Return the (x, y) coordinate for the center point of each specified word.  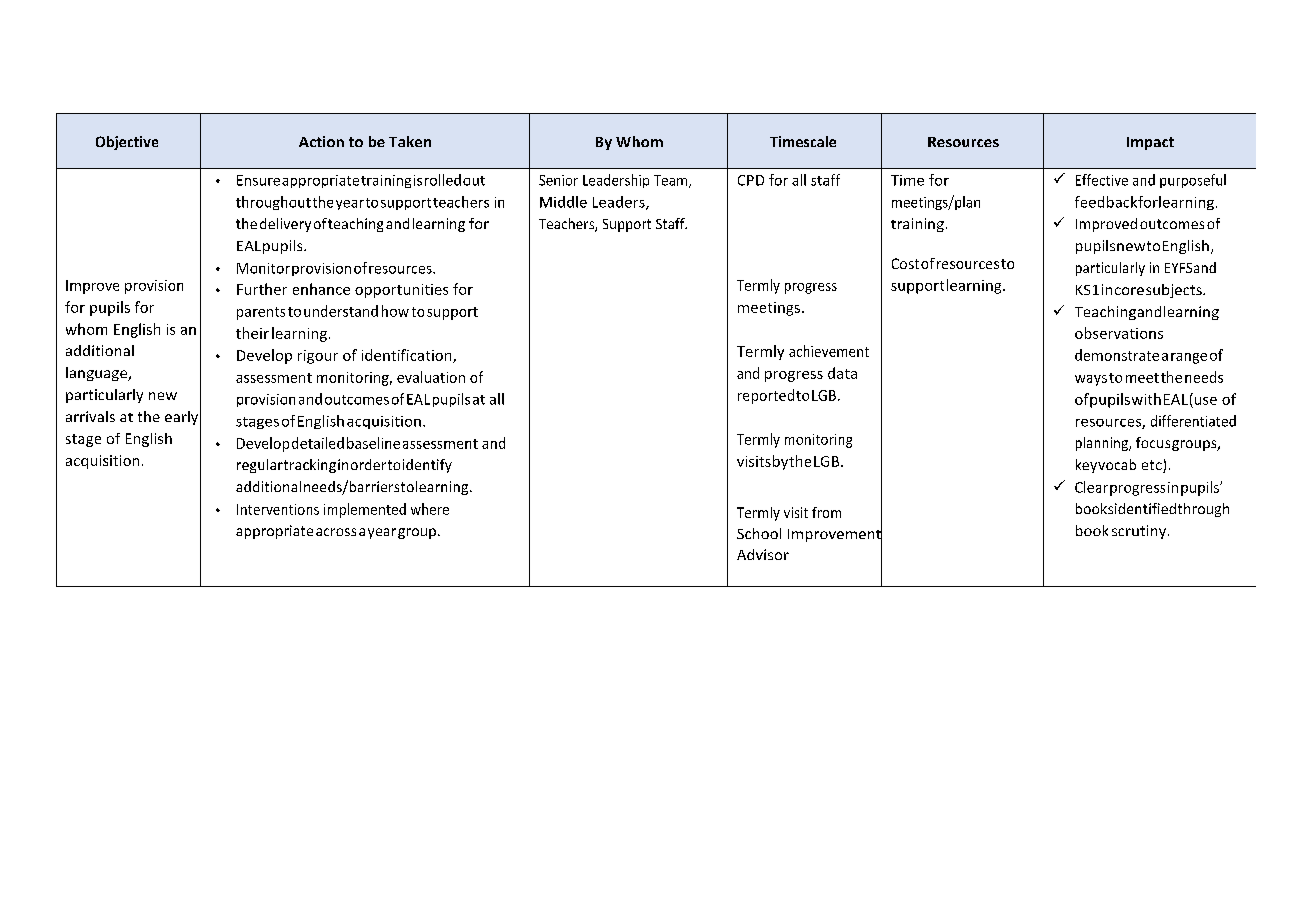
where (430, 509)
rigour (318, 357)
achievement (829, 351)
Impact (1150, 143)
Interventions (278, 509)
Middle (563, 202)
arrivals (90, 416)
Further (262, 289)
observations (1119, 333)
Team (672, 181)
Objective (127, 143)
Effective (1102, 180)
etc (1153, 466)
